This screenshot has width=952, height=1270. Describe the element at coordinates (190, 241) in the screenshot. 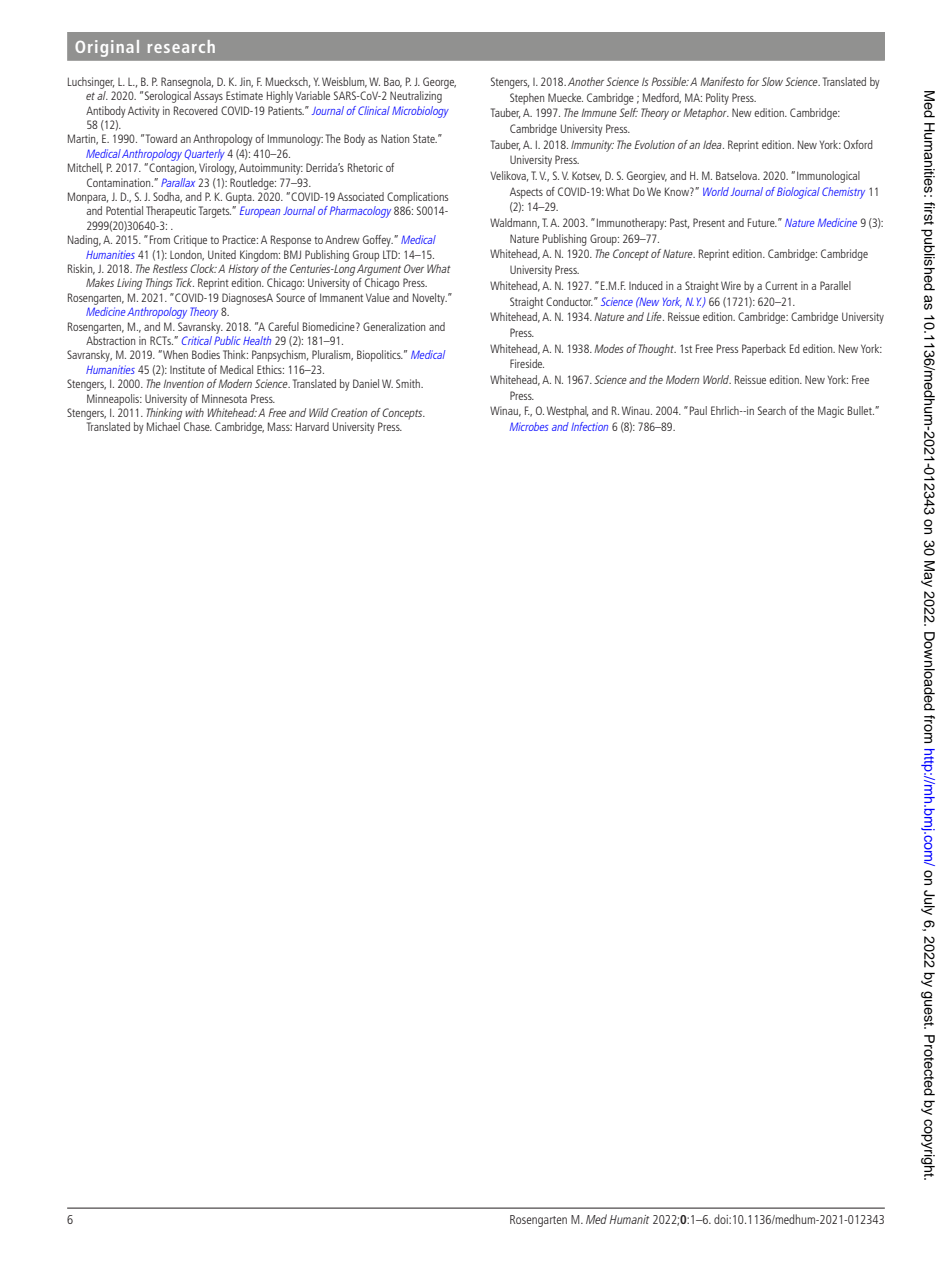

I see `Critique` at that location.
